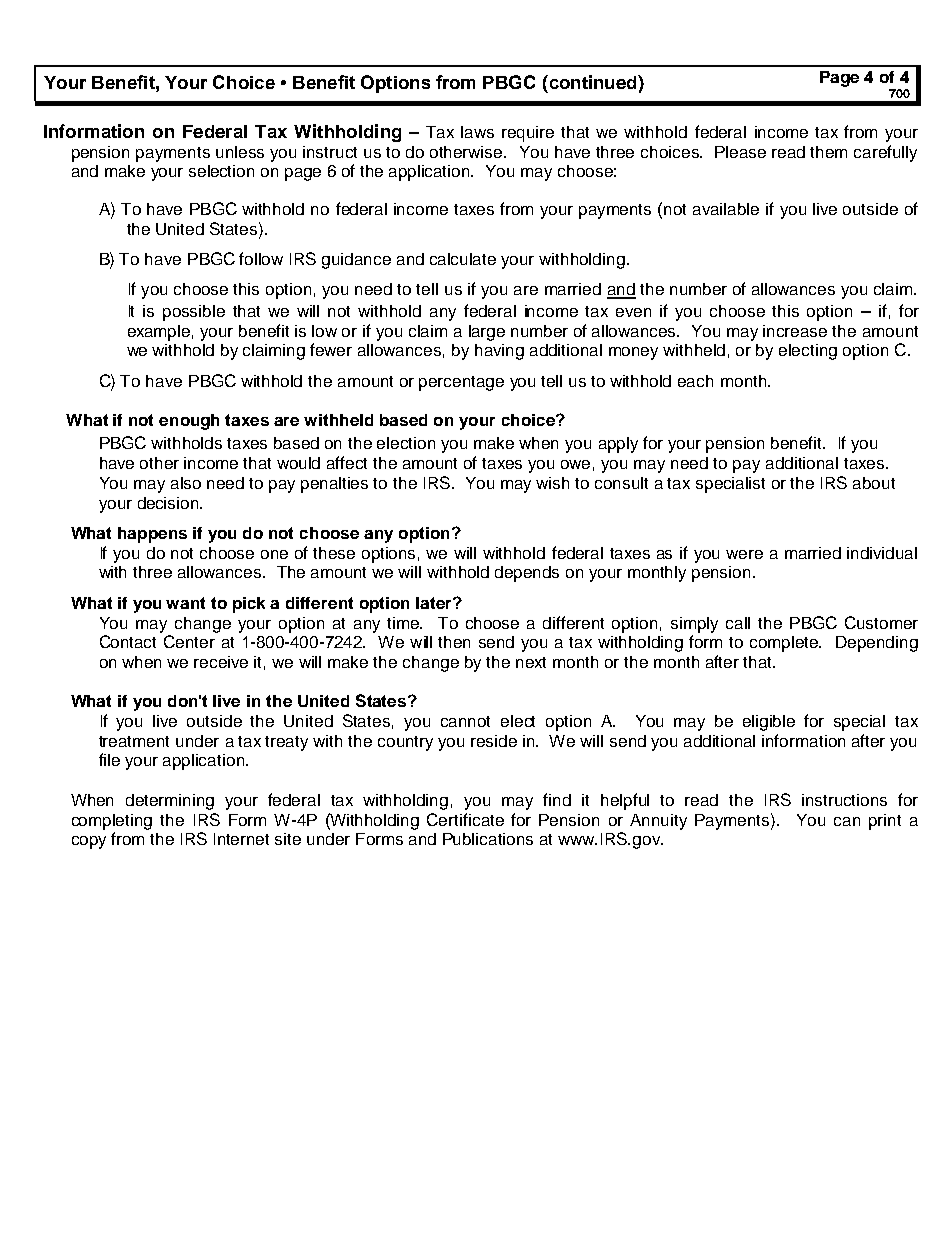  What do you see at coordinates (477, 132) in the screenshot?
I see `laws` at bounding box center [477, 132].
